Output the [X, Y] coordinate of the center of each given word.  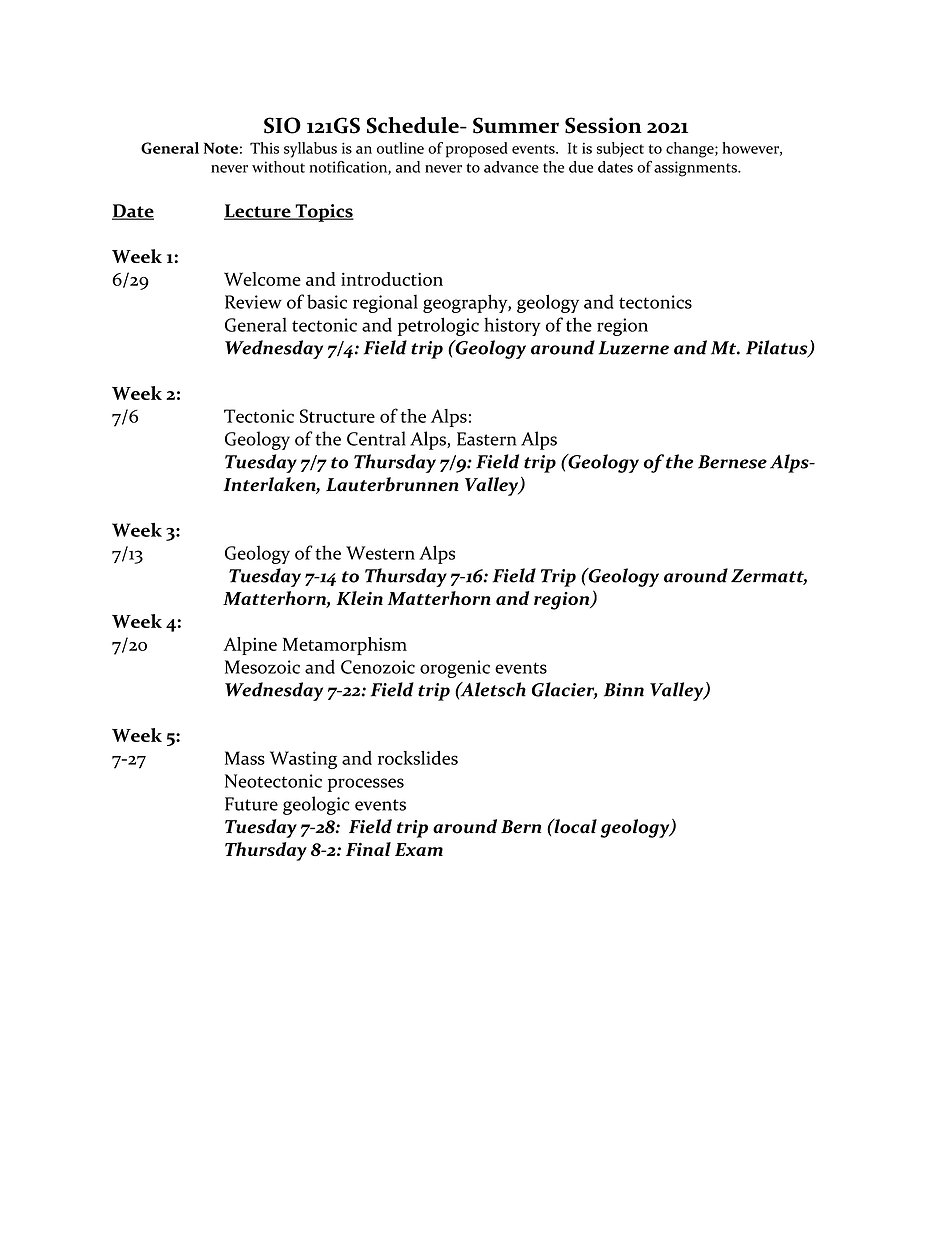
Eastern [486, 439]
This [264, 148]
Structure [337, 416]
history [512, 326]
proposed [477, 150]
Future [251, 804]
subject [620, 149]
